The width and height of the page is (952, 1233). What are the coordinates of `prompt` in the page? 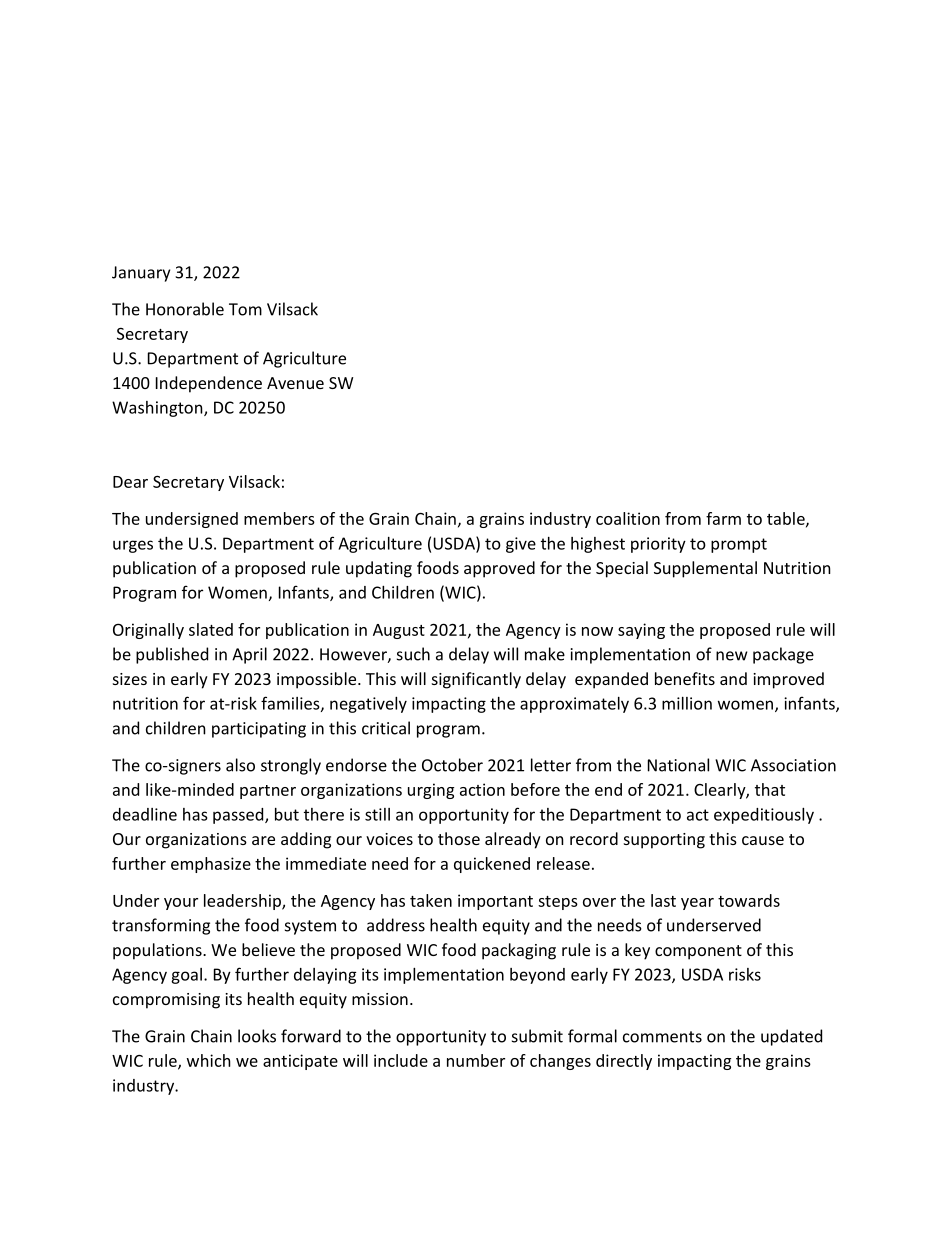 It's located at (739, 545).
